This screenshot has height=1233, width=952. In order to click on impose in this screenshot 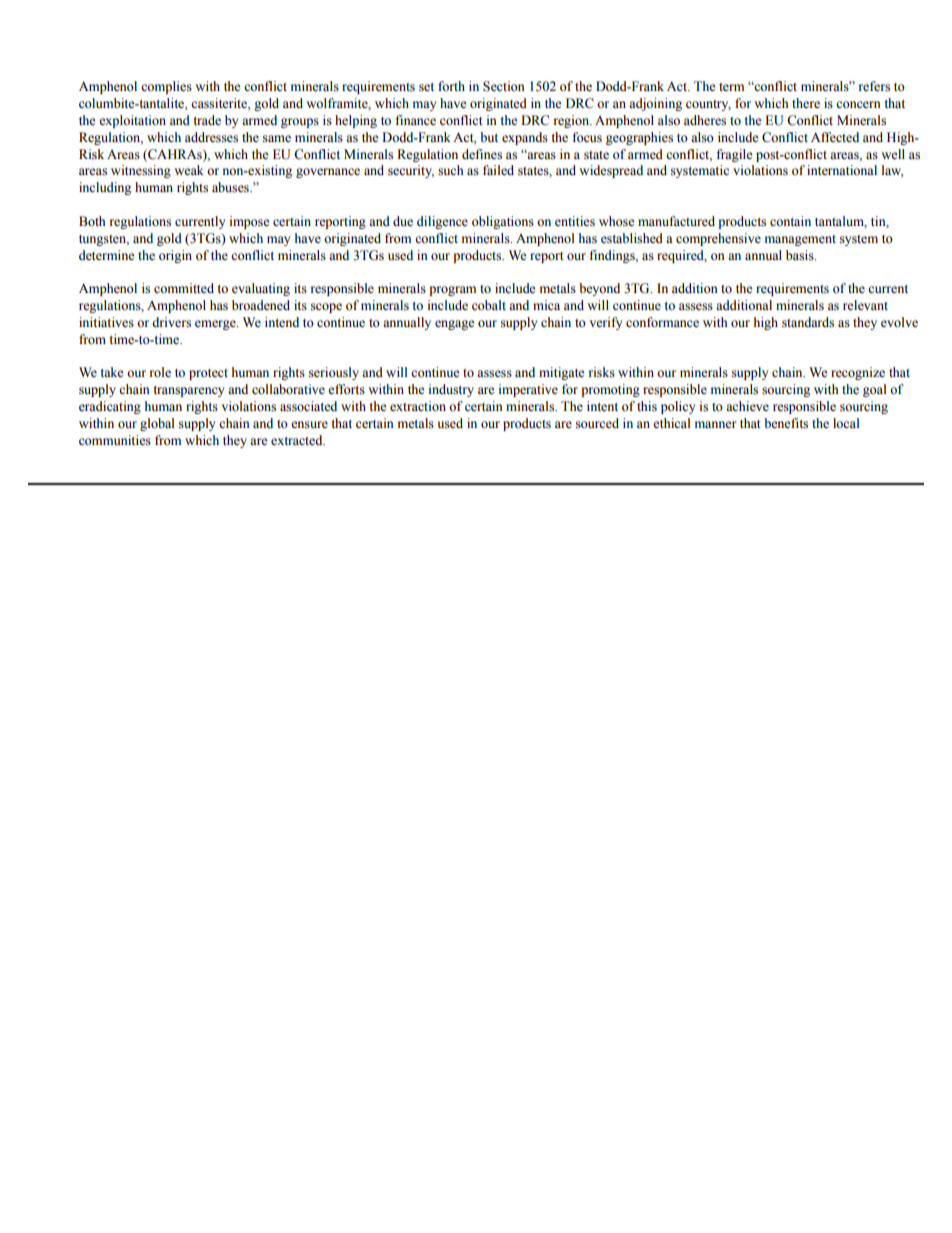, I will do `click(250, 222)`.
